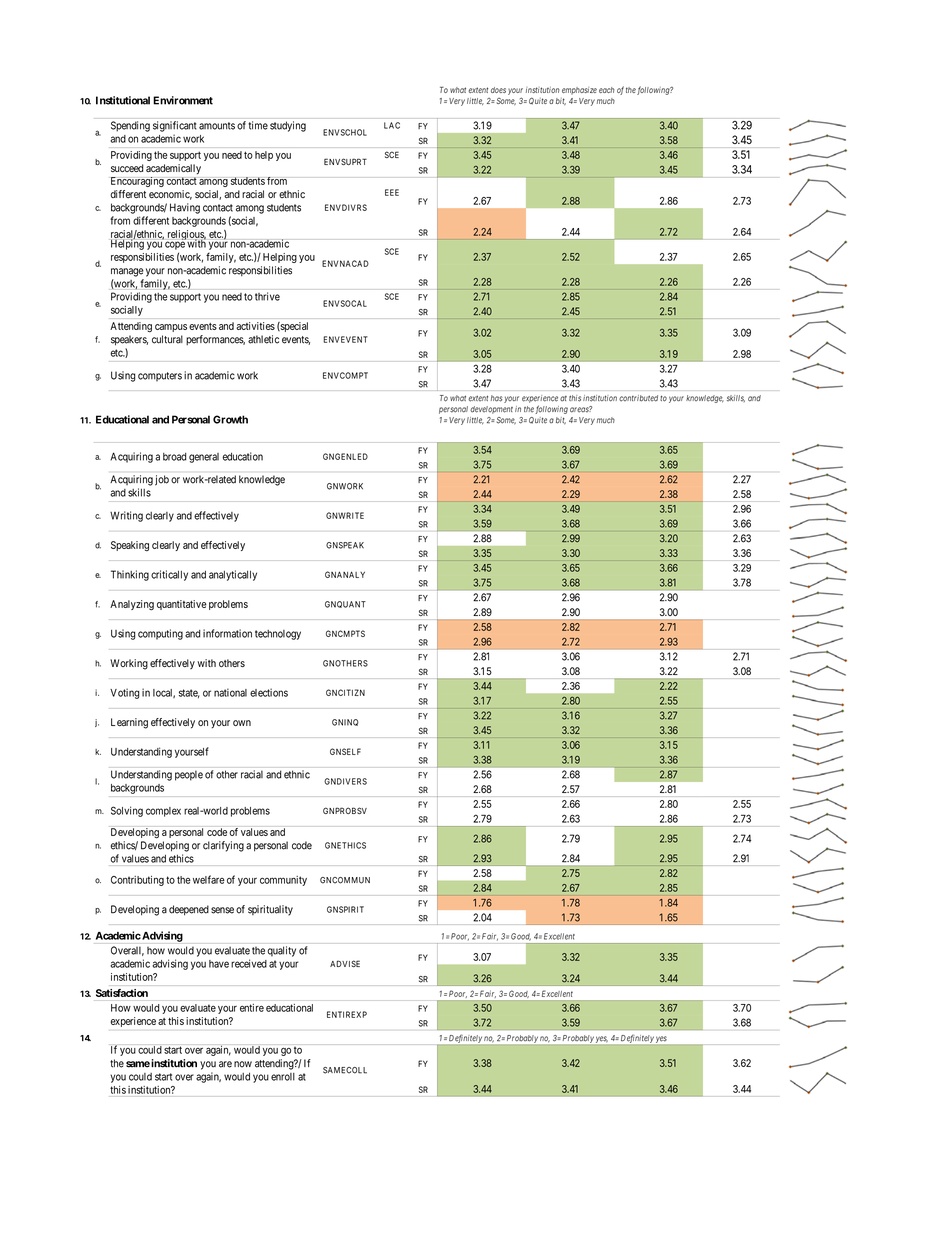 The image size is (952, 1233). What do you see at coordinates (175, 457) in the screenshot?
I see `broad` at bounding box center [175, 457].
